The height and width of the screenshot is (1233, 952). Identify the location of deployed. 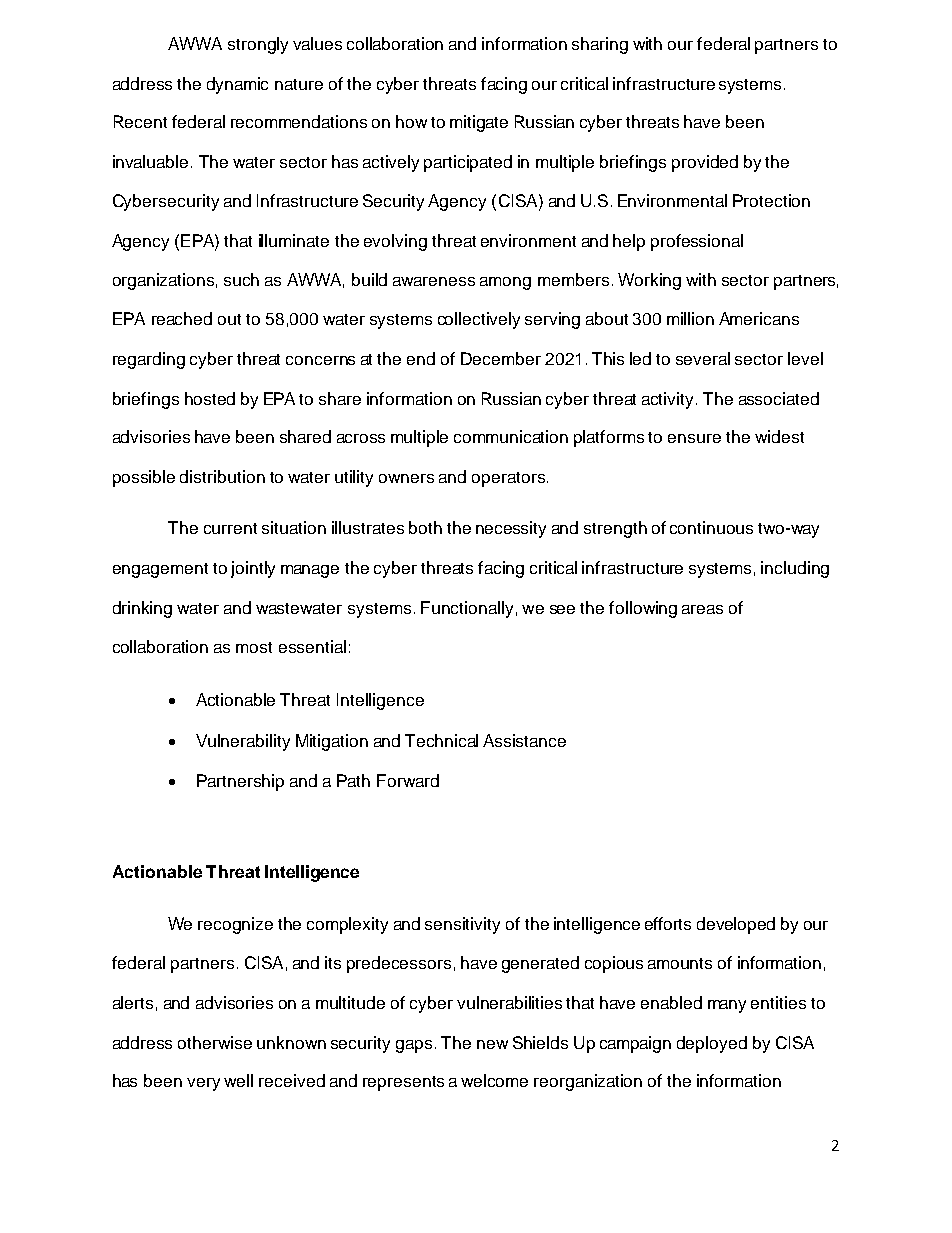
(712, 1044).
